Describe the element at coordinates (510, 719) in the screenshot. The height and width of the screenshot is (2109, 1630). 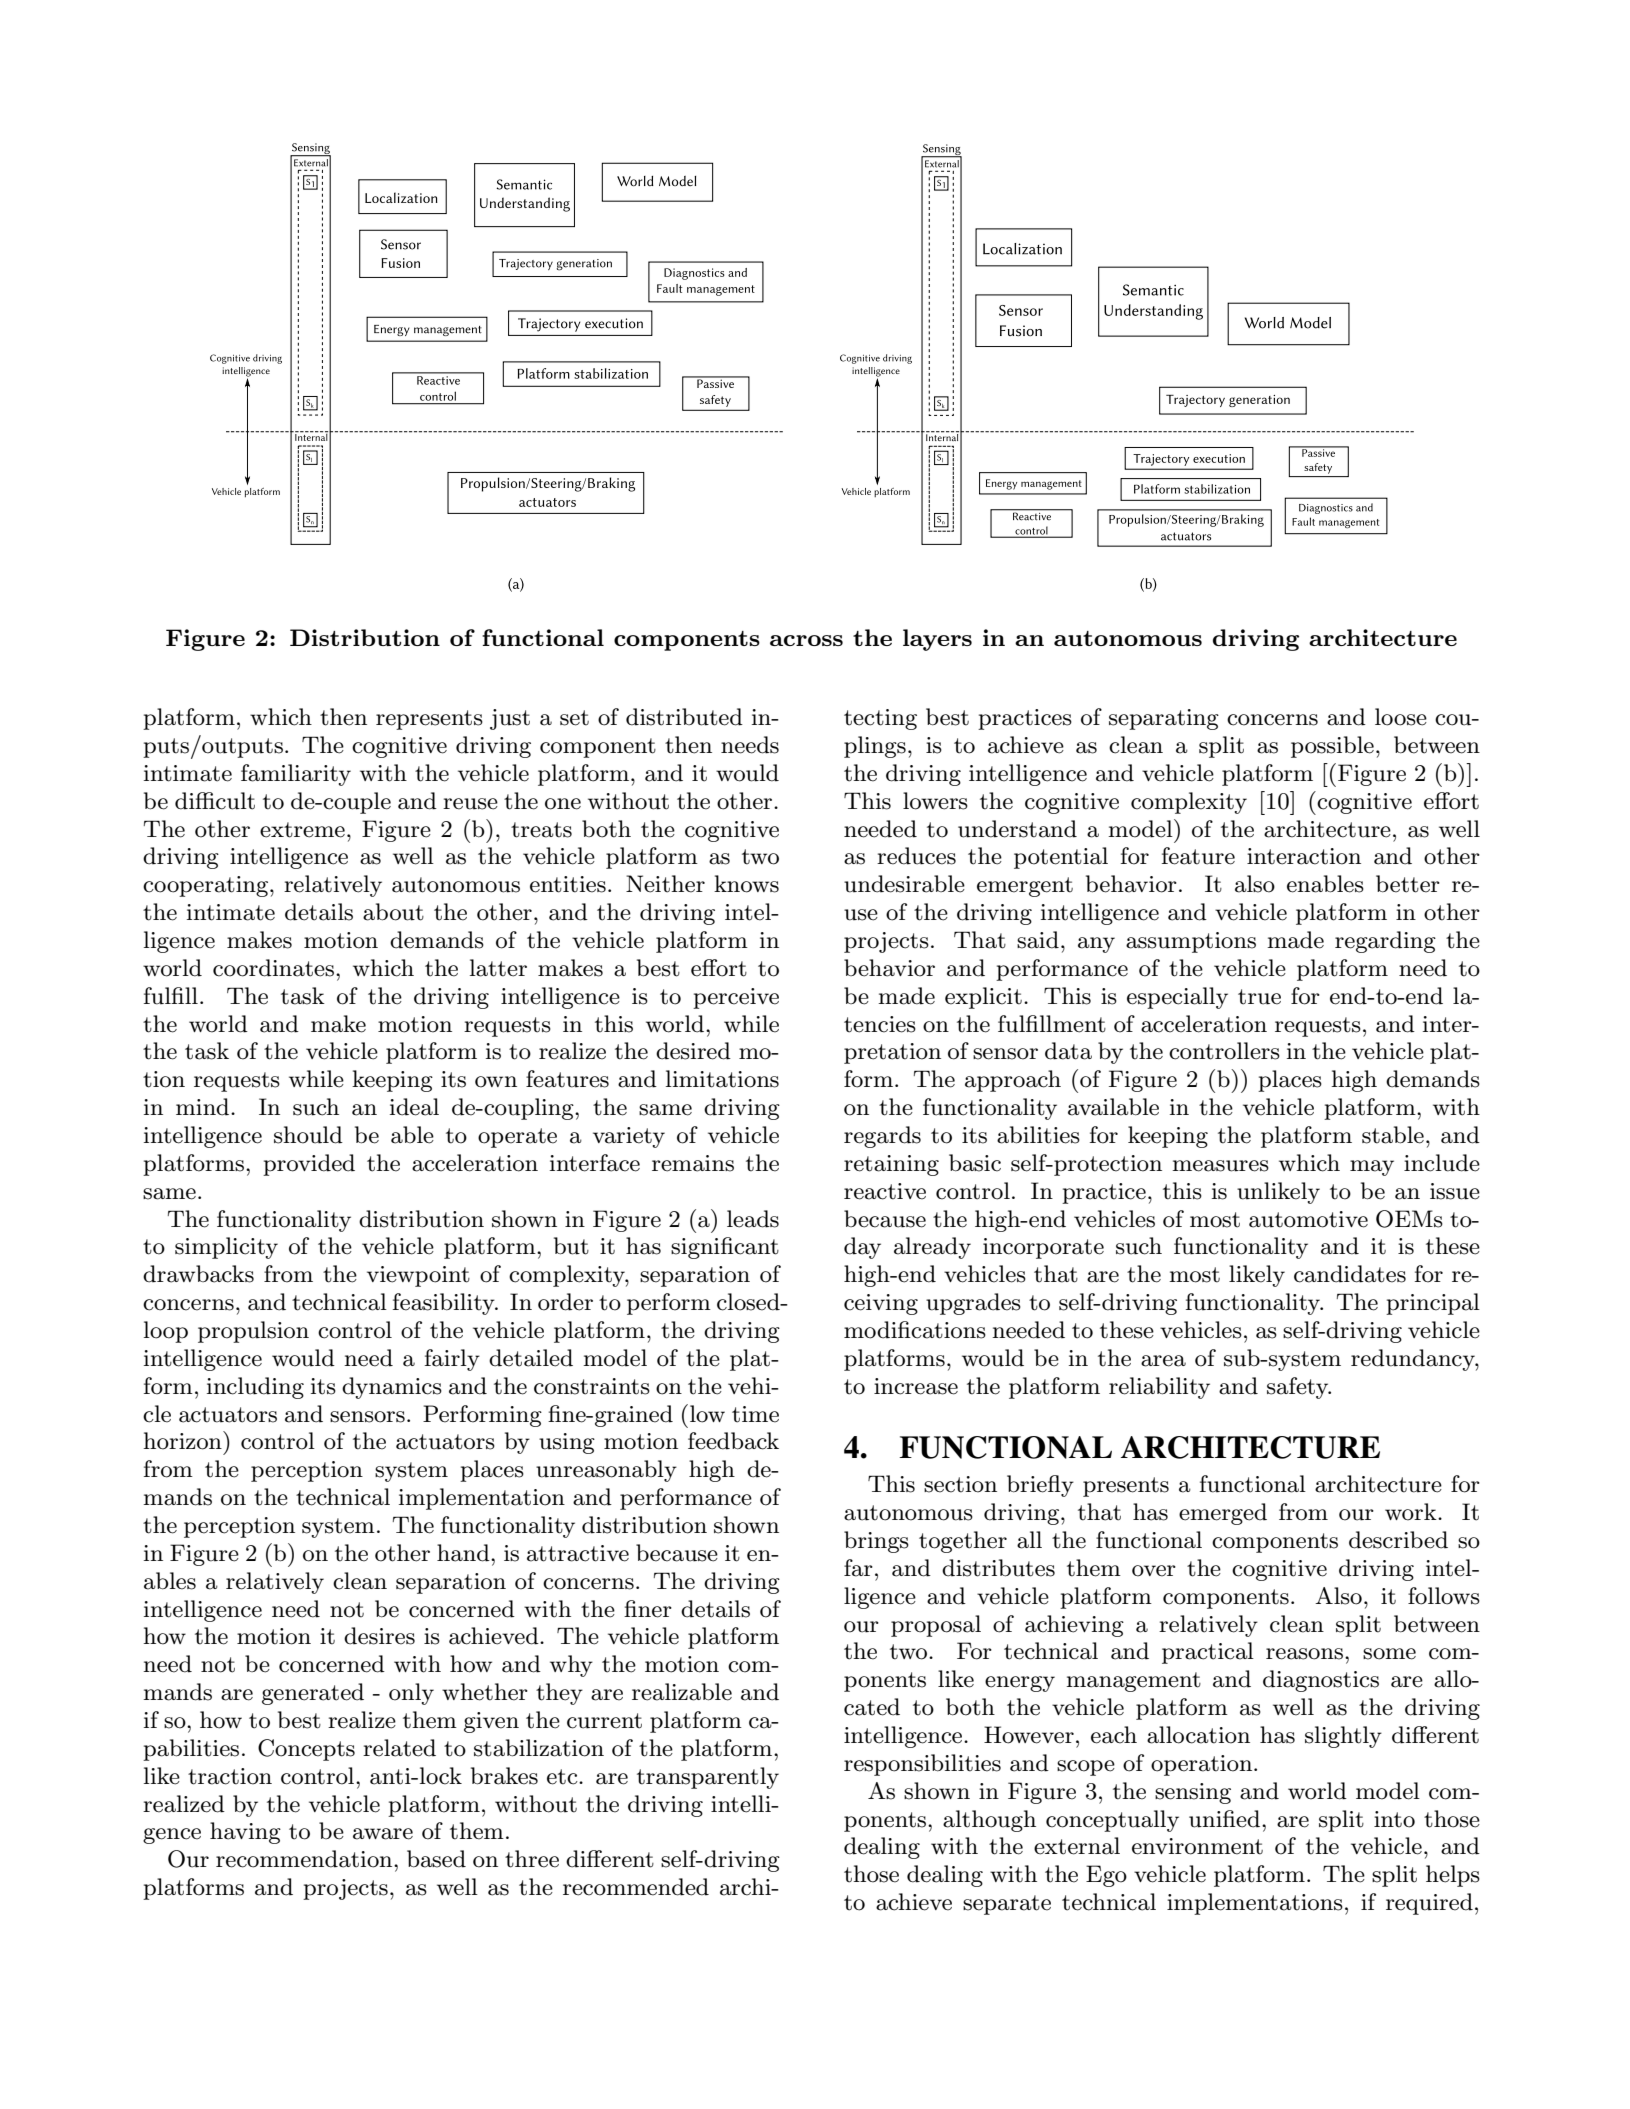
I see `just` at that location.
